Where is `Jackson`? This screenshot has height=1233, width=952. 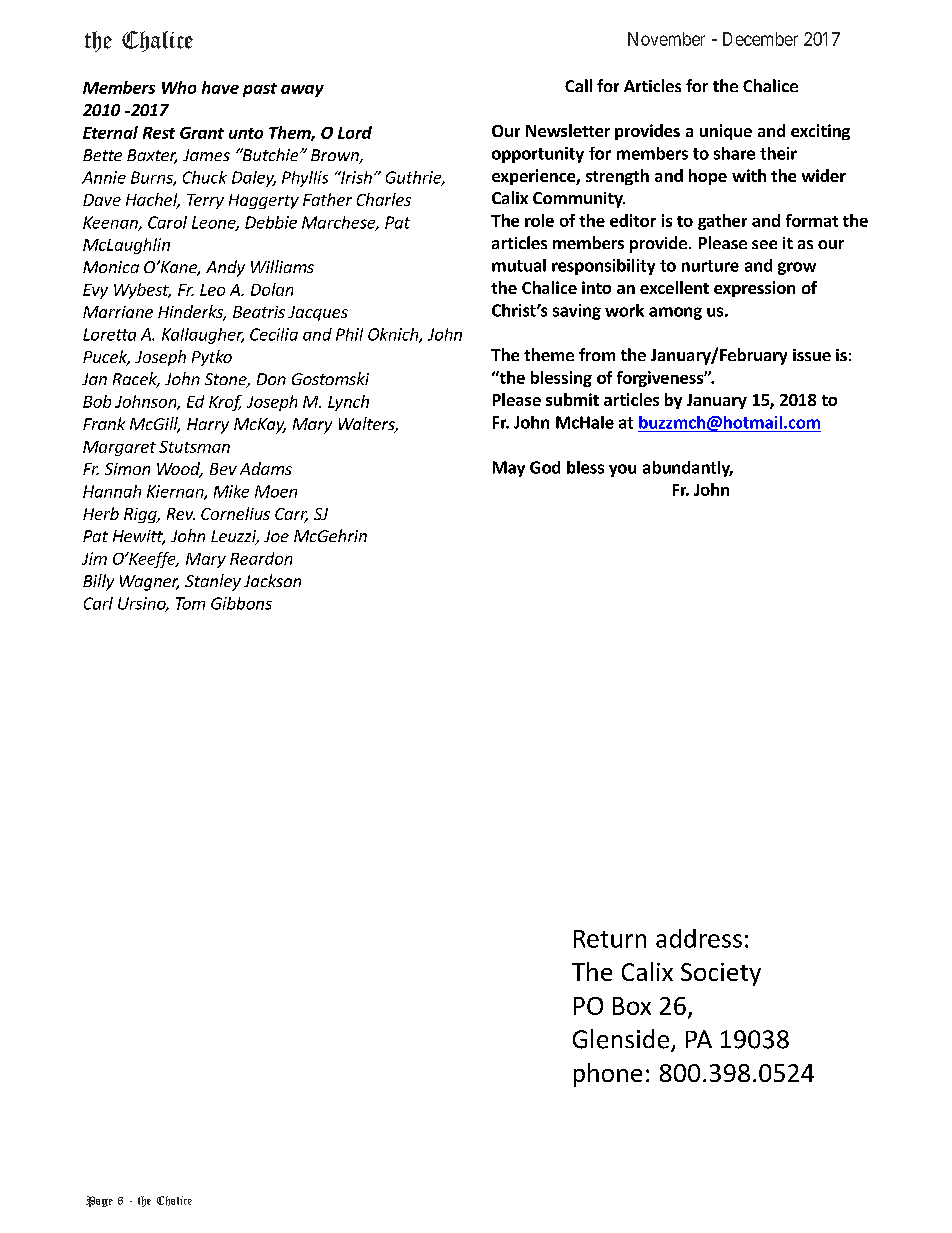 Jackson is located at coordinates (272, 580).
